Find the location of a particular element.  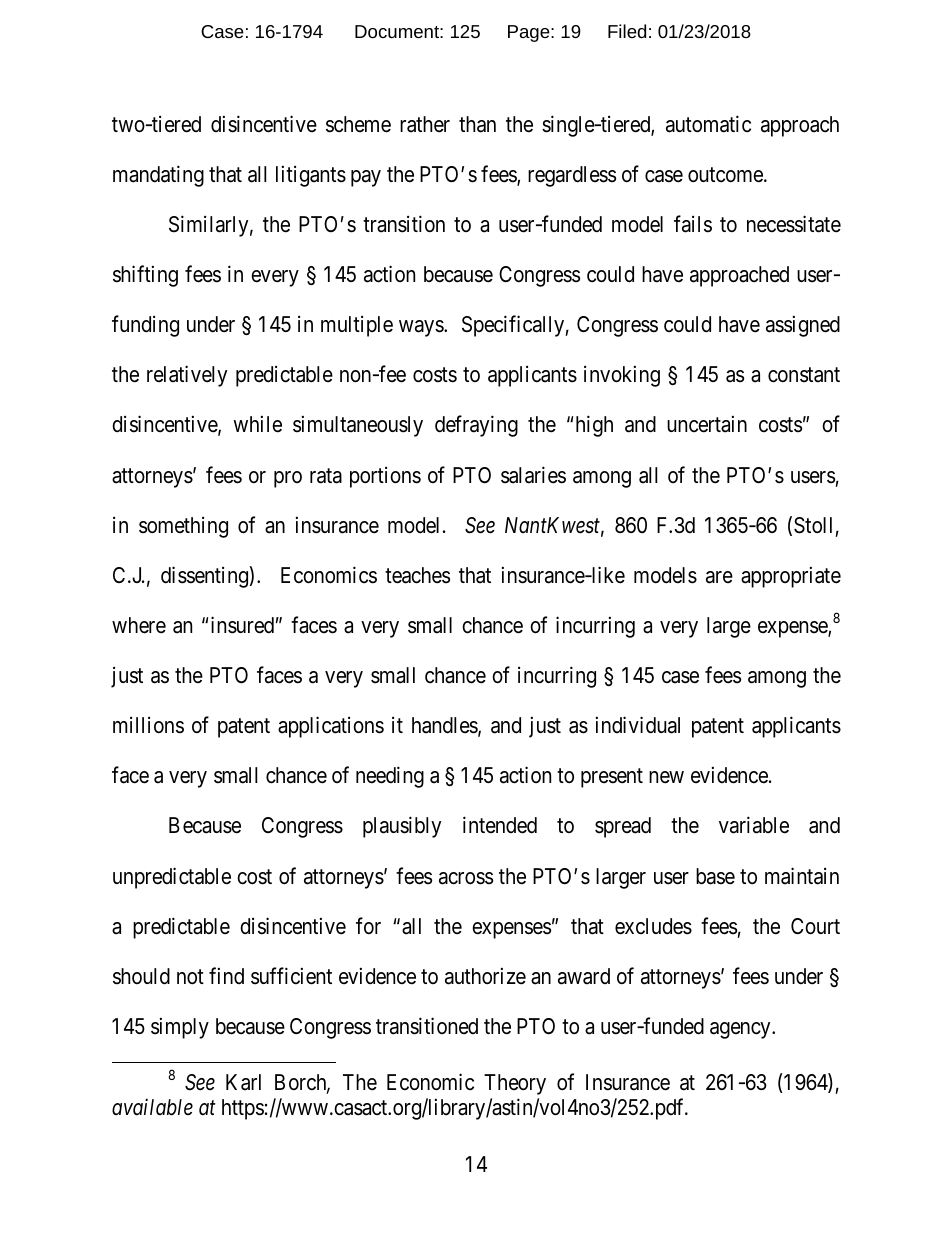

automatic is located at coordinates (708, 124).
